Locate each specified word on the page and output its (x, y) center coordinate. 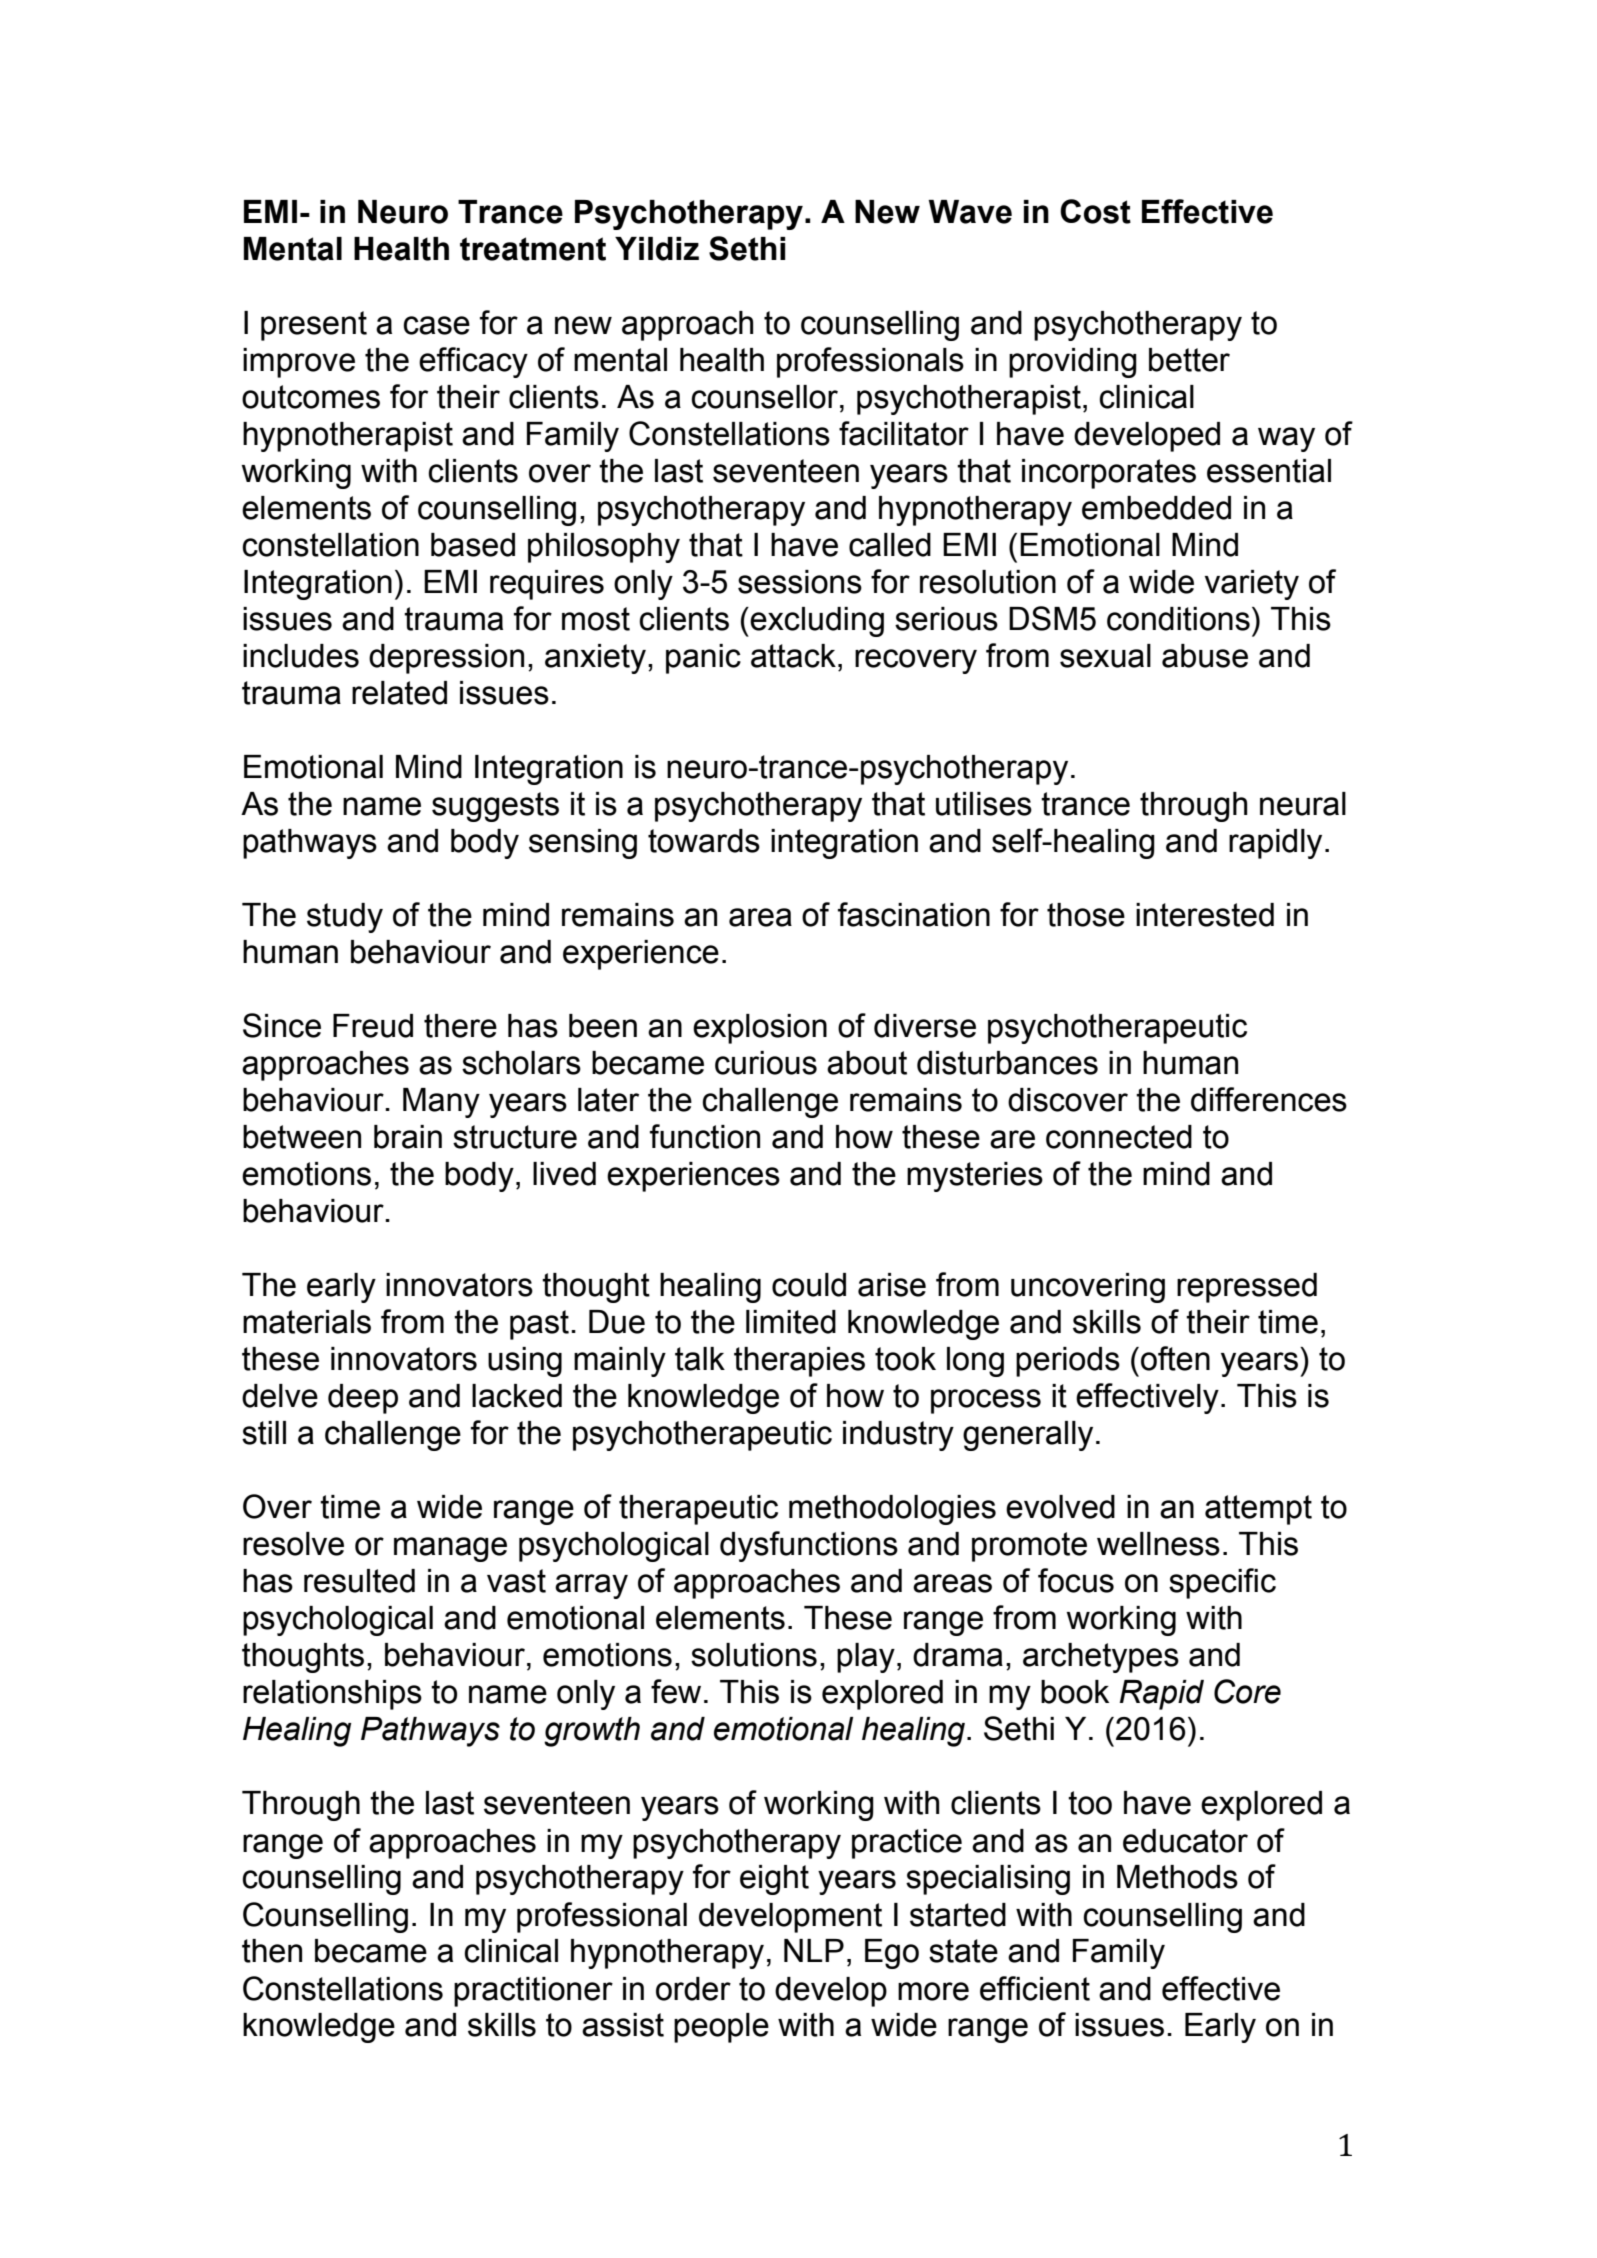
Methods (1177, 1877)
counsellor (766, 397)
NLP (814, 1950)
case (436, 325)
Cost (1095, 211)
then (272, 1951)
